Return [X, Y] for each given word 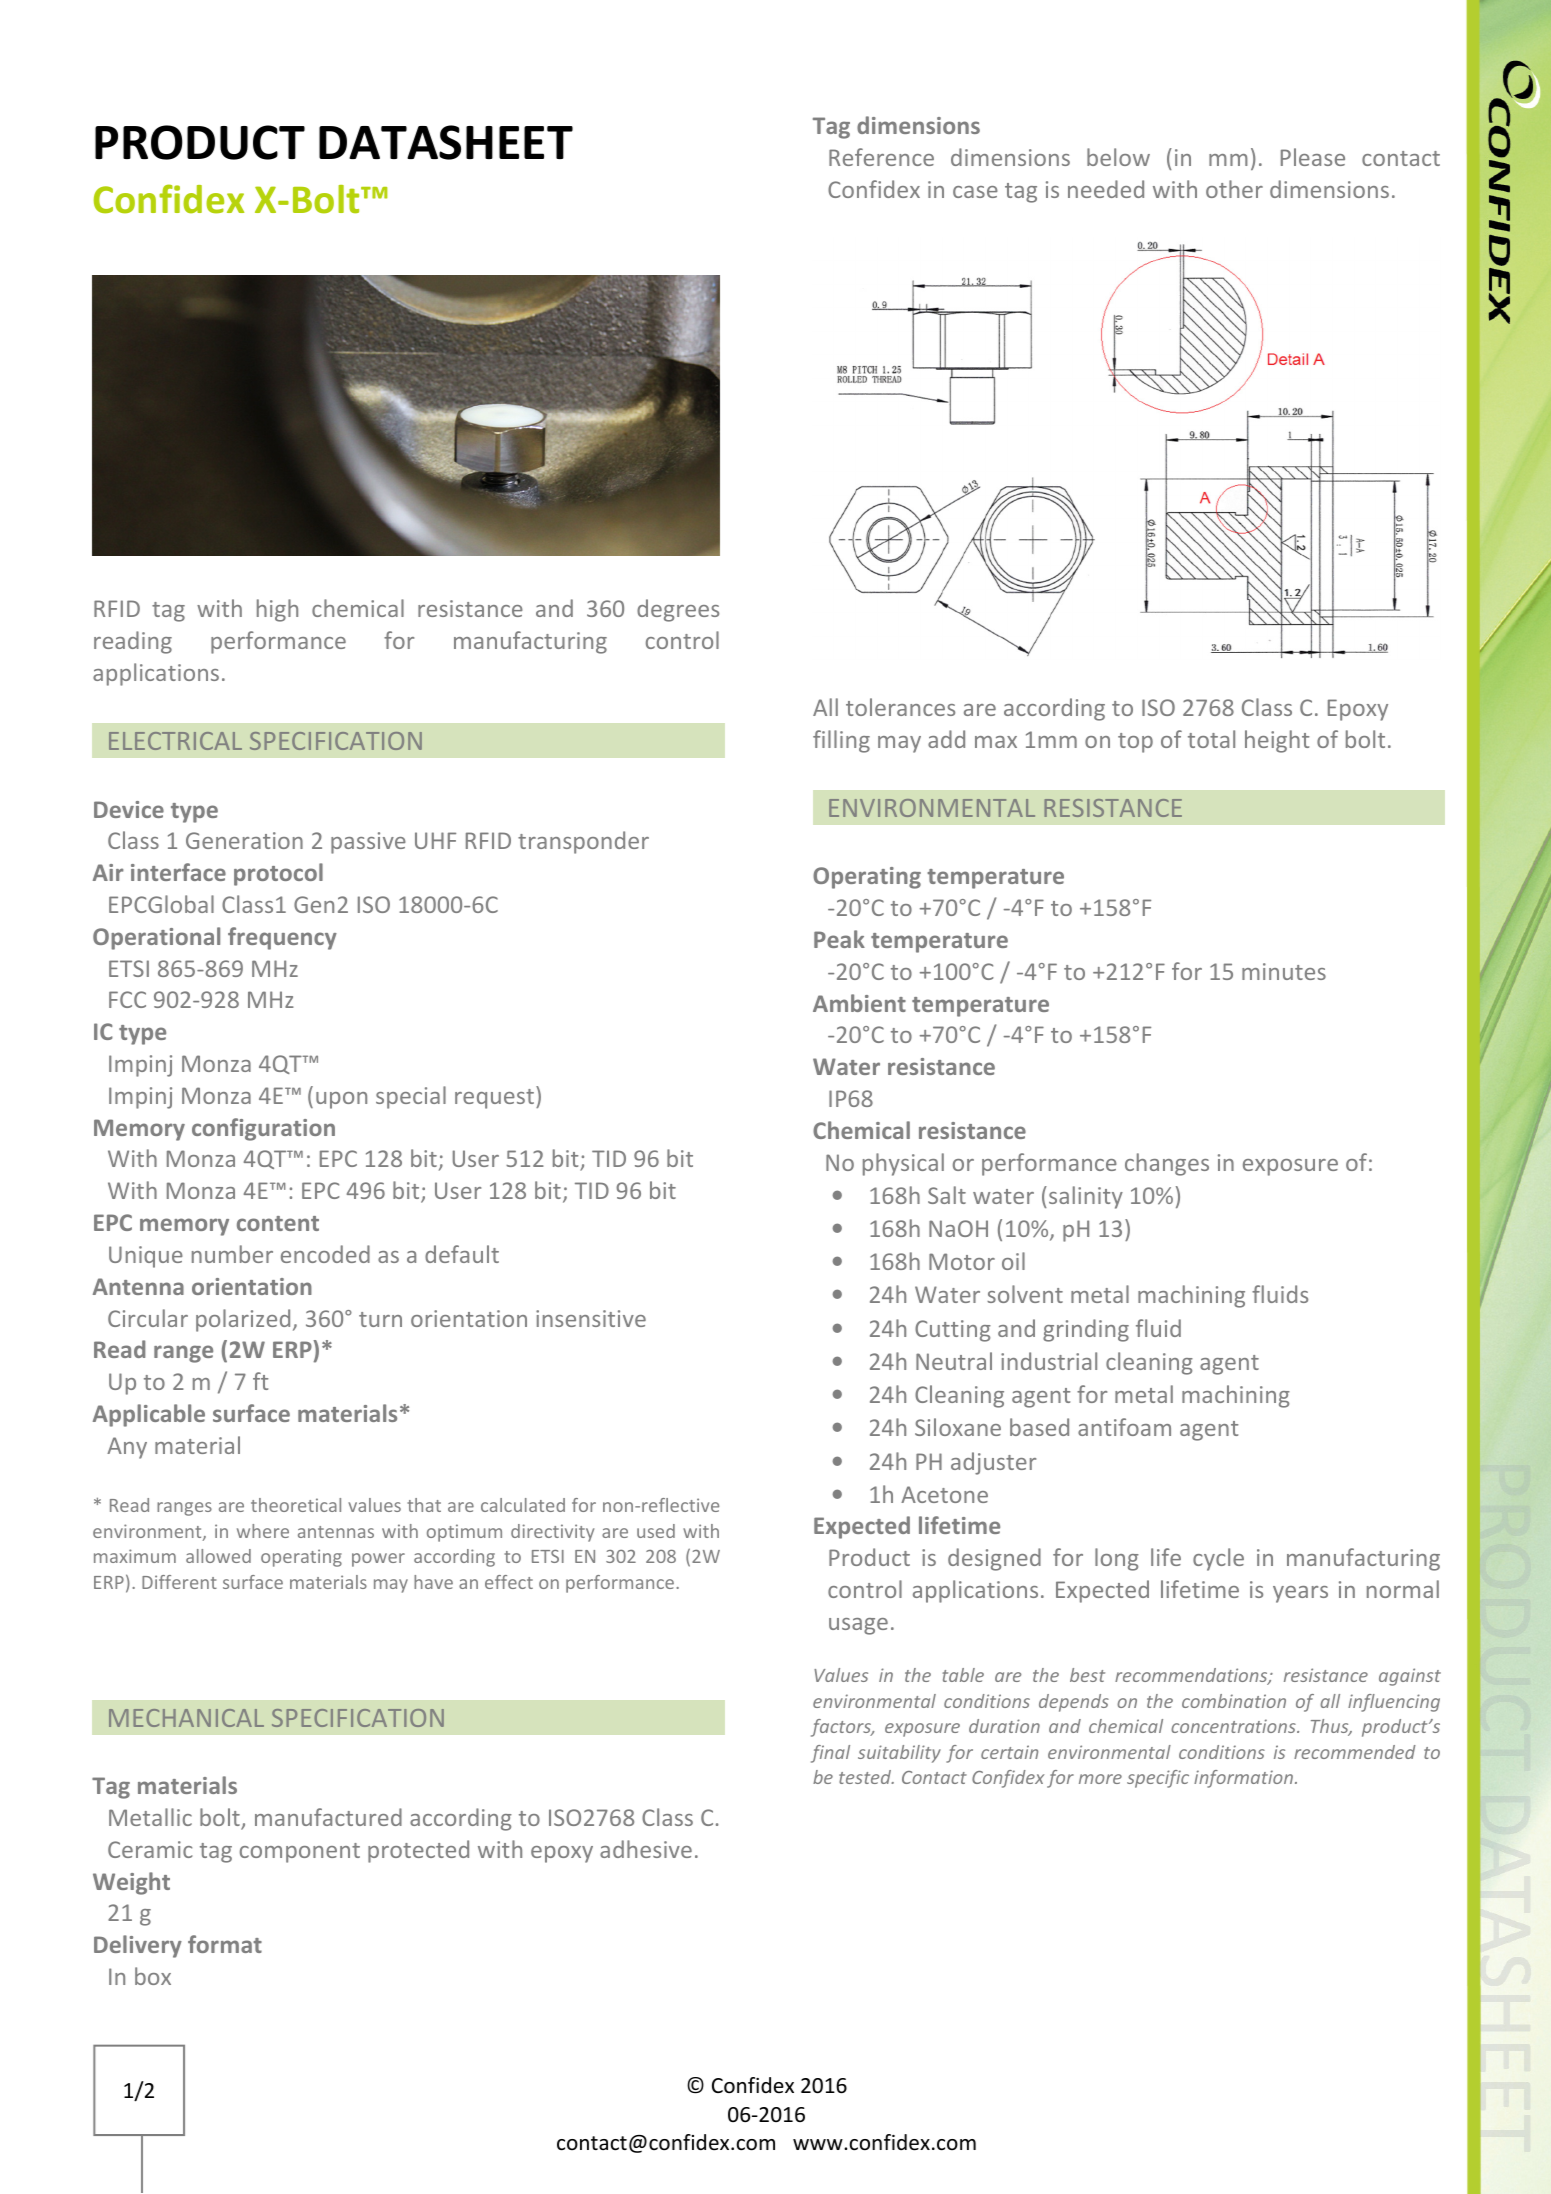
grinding [1086, 1330]
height [1277, 741]
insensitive [591, 1318]
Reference [881, 157]
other [1234, 189]
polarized [243, 1320]
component [300, 1853]
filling [841, 741]
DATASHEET [446, 142]
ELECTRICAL [175, 741]
